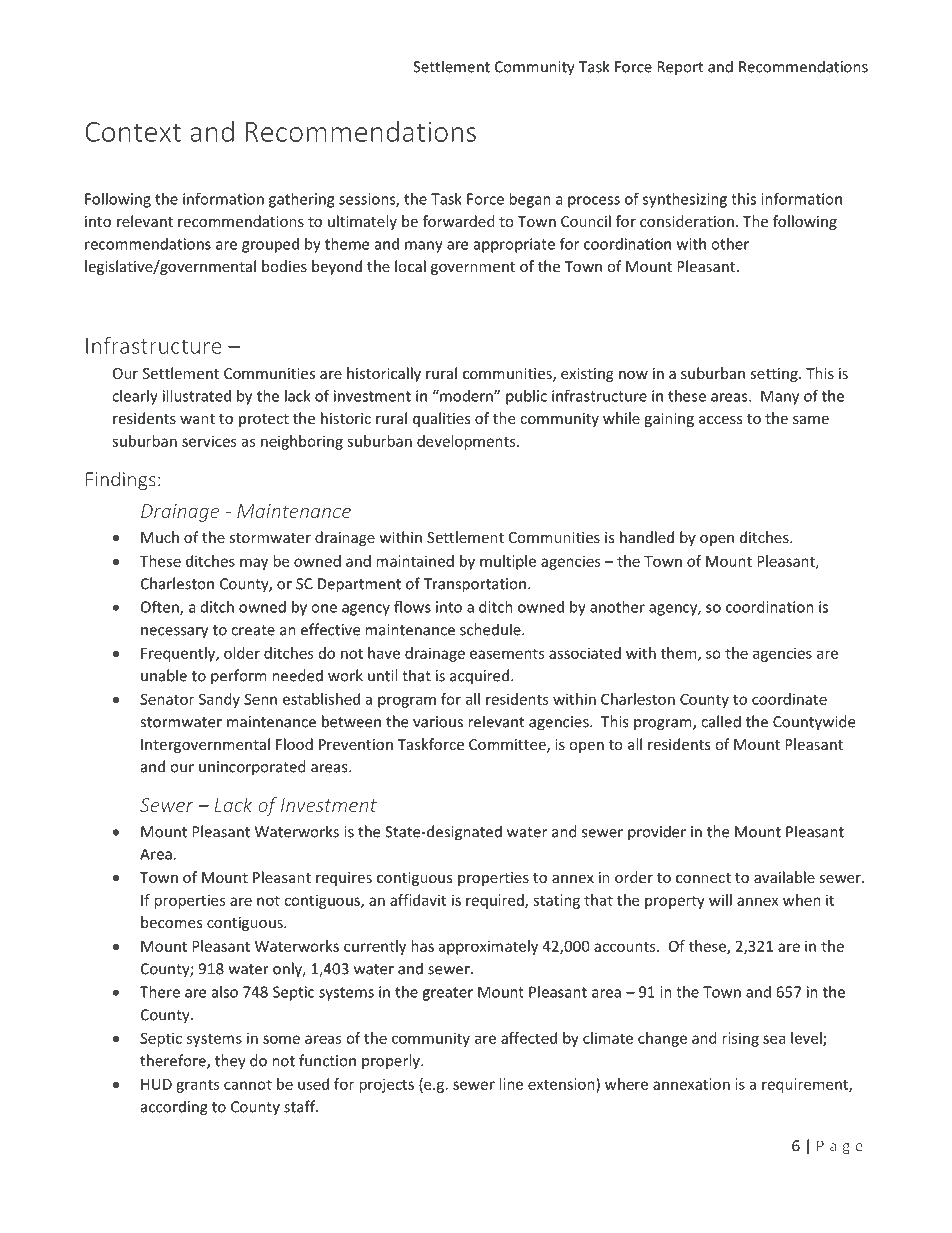 This image has height=1233, width=952. What do you see at coordinates (133, 132) in the image?
I see `Context` at bounding box center [133, 132].
